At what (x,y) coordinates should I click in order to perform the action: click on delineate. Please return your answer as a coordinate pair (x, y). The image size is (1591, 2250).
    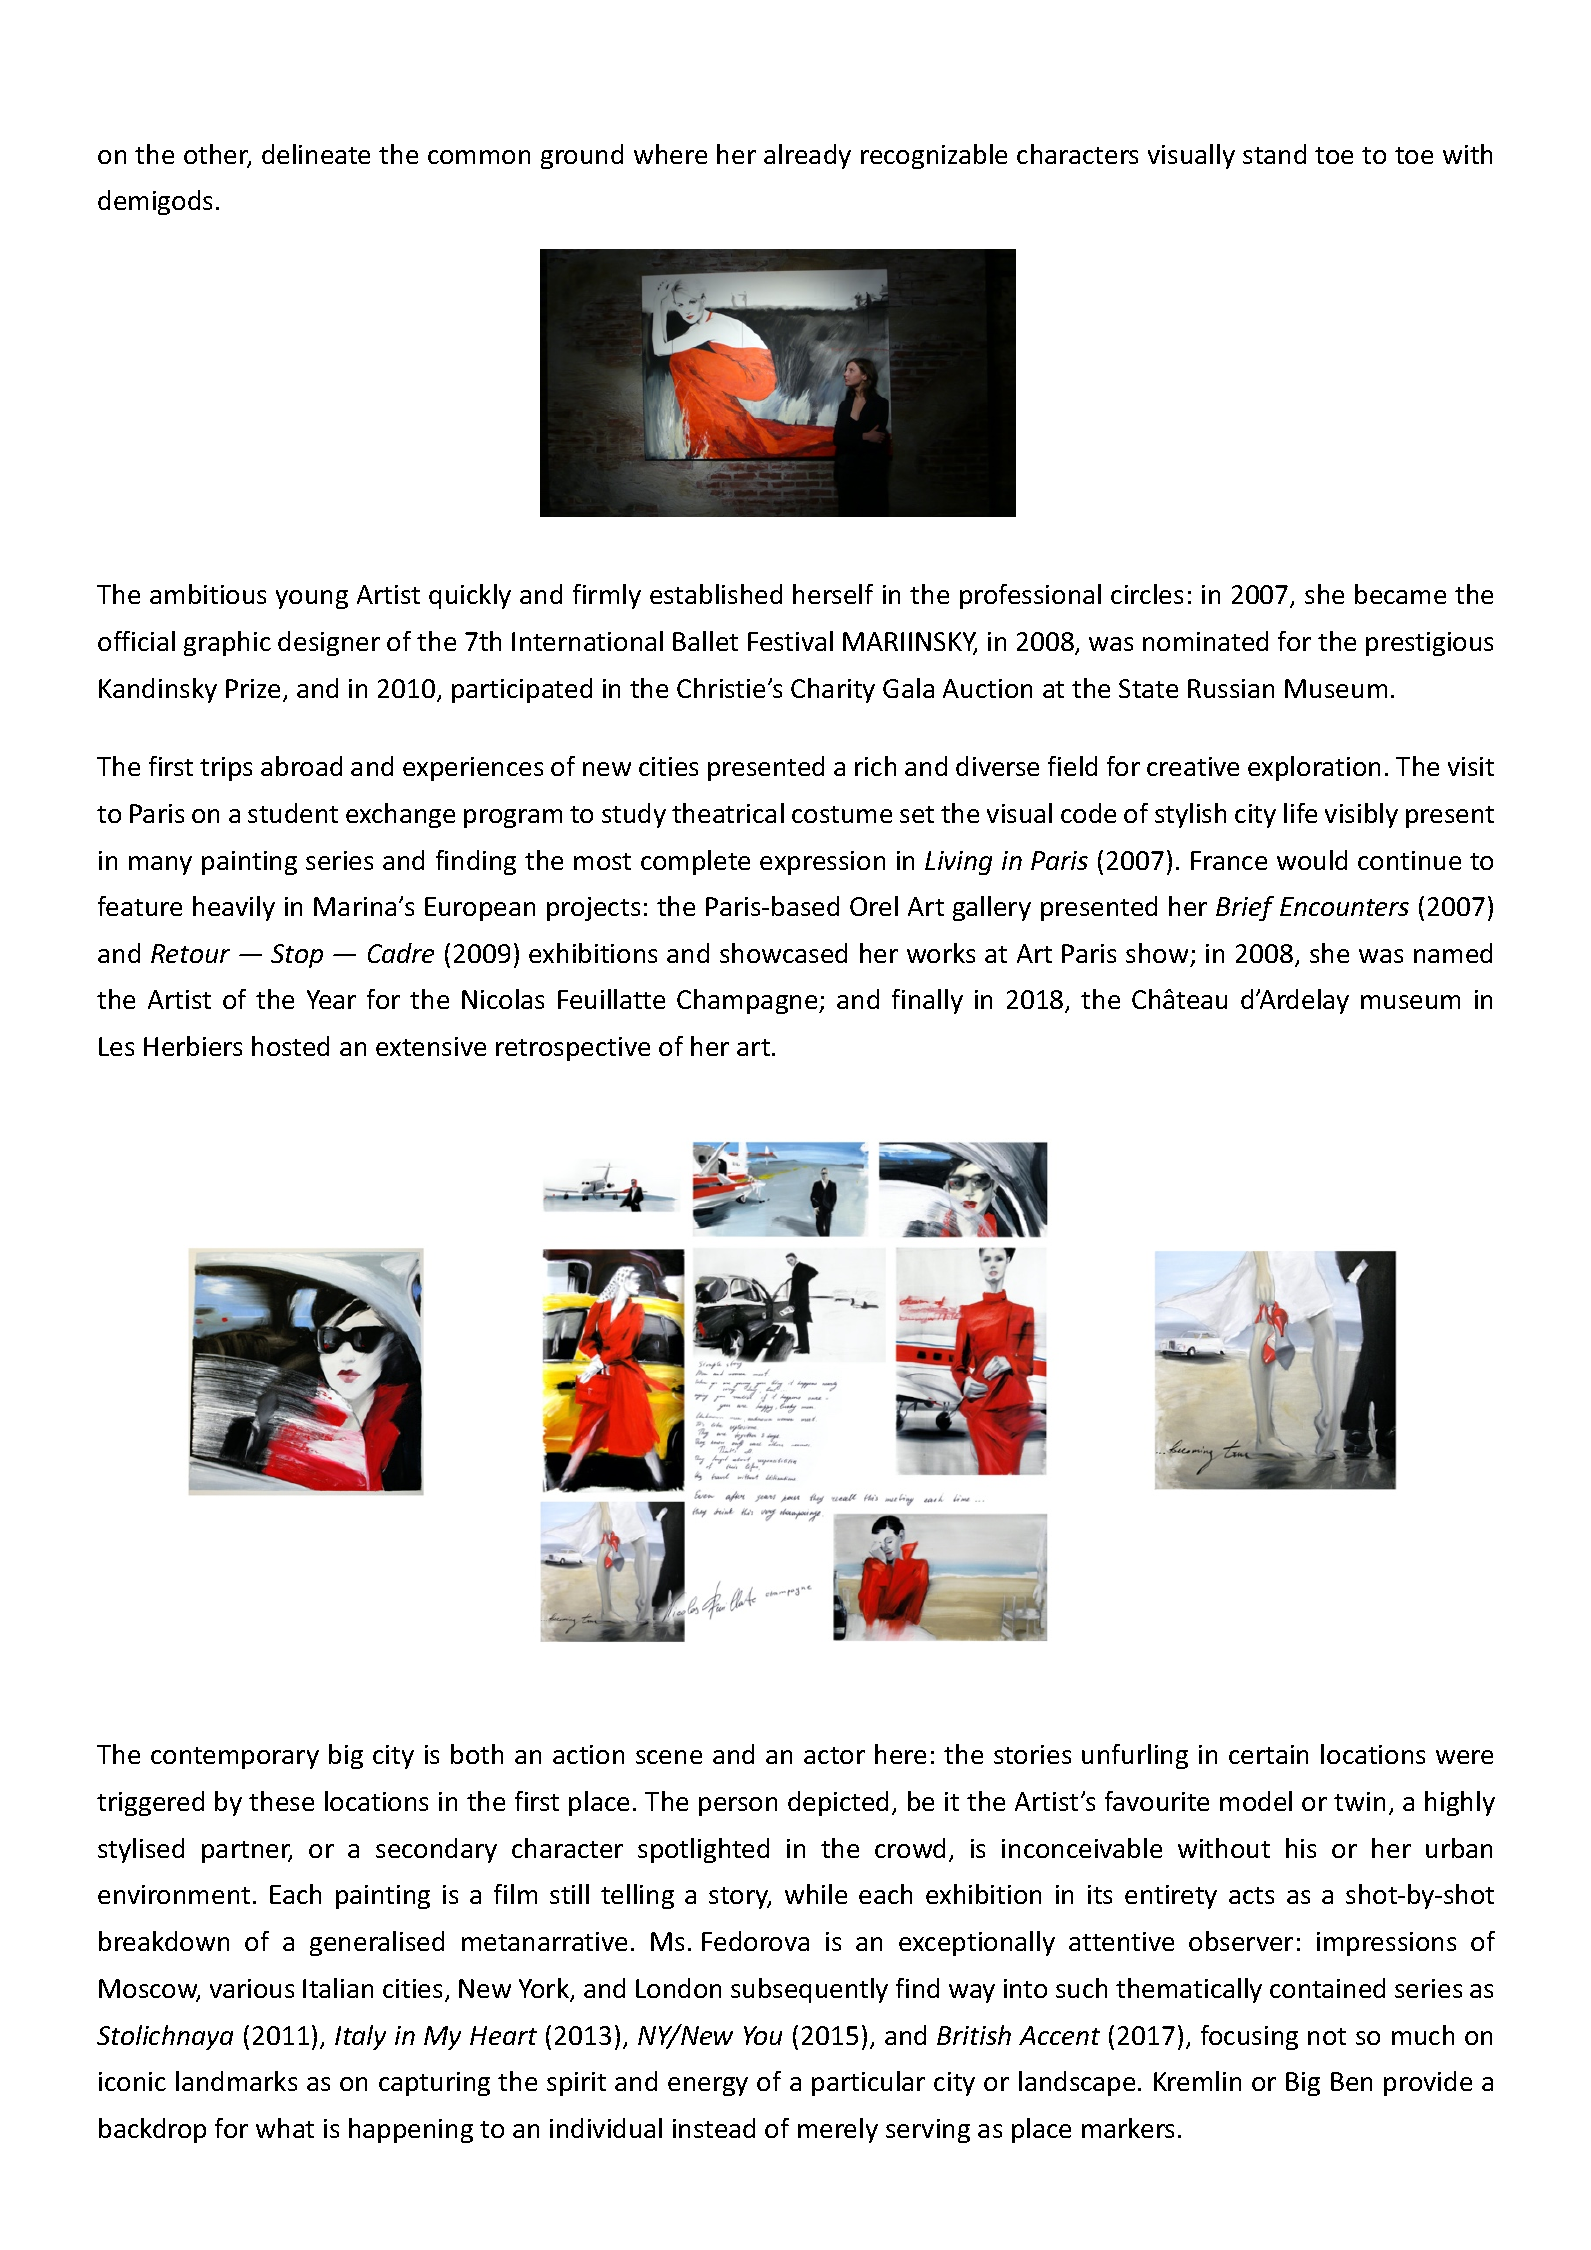
    Looking at the image, I should click on (316, 154).
